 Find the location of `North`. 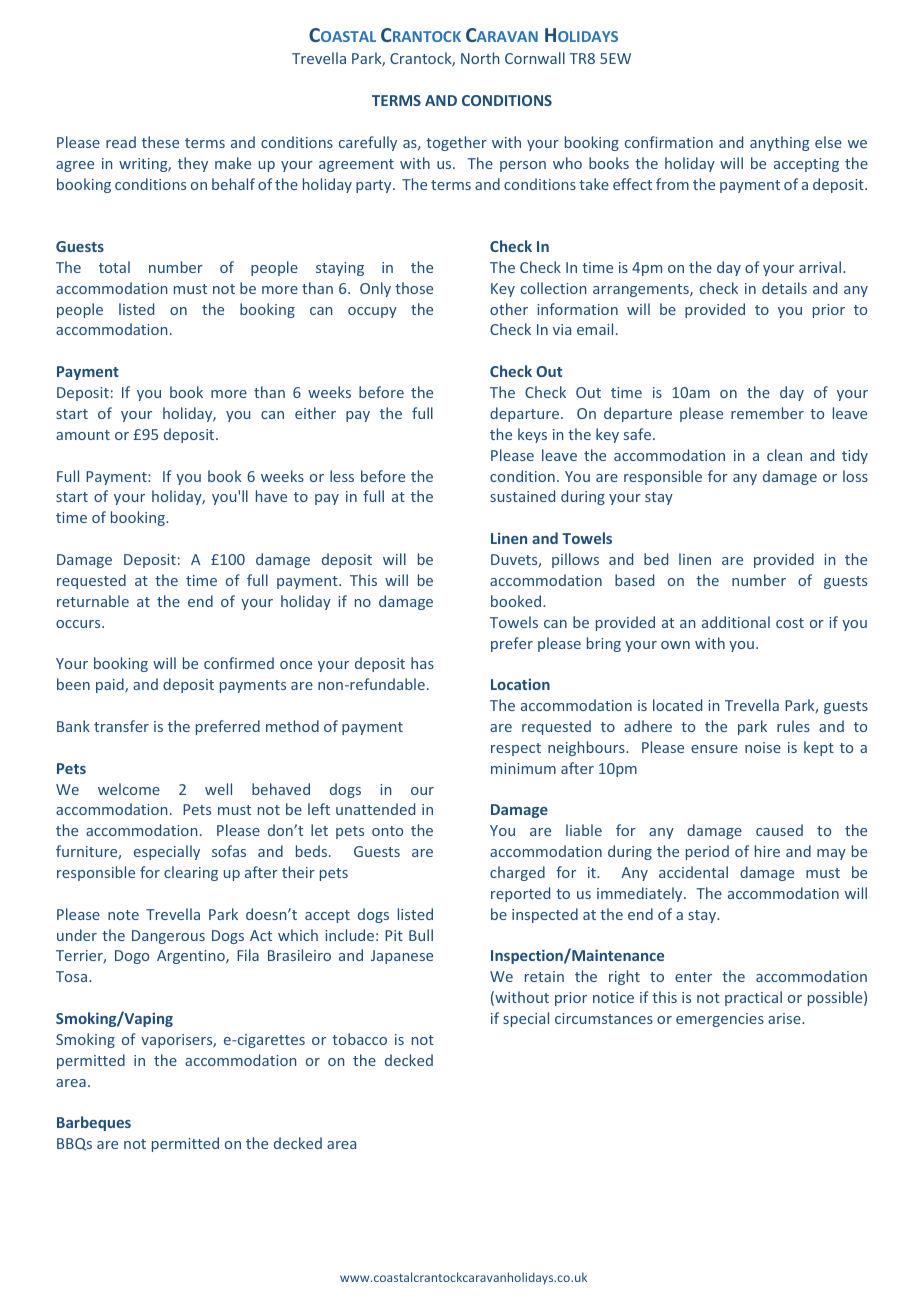

North is located at coordinates (480, 58).
